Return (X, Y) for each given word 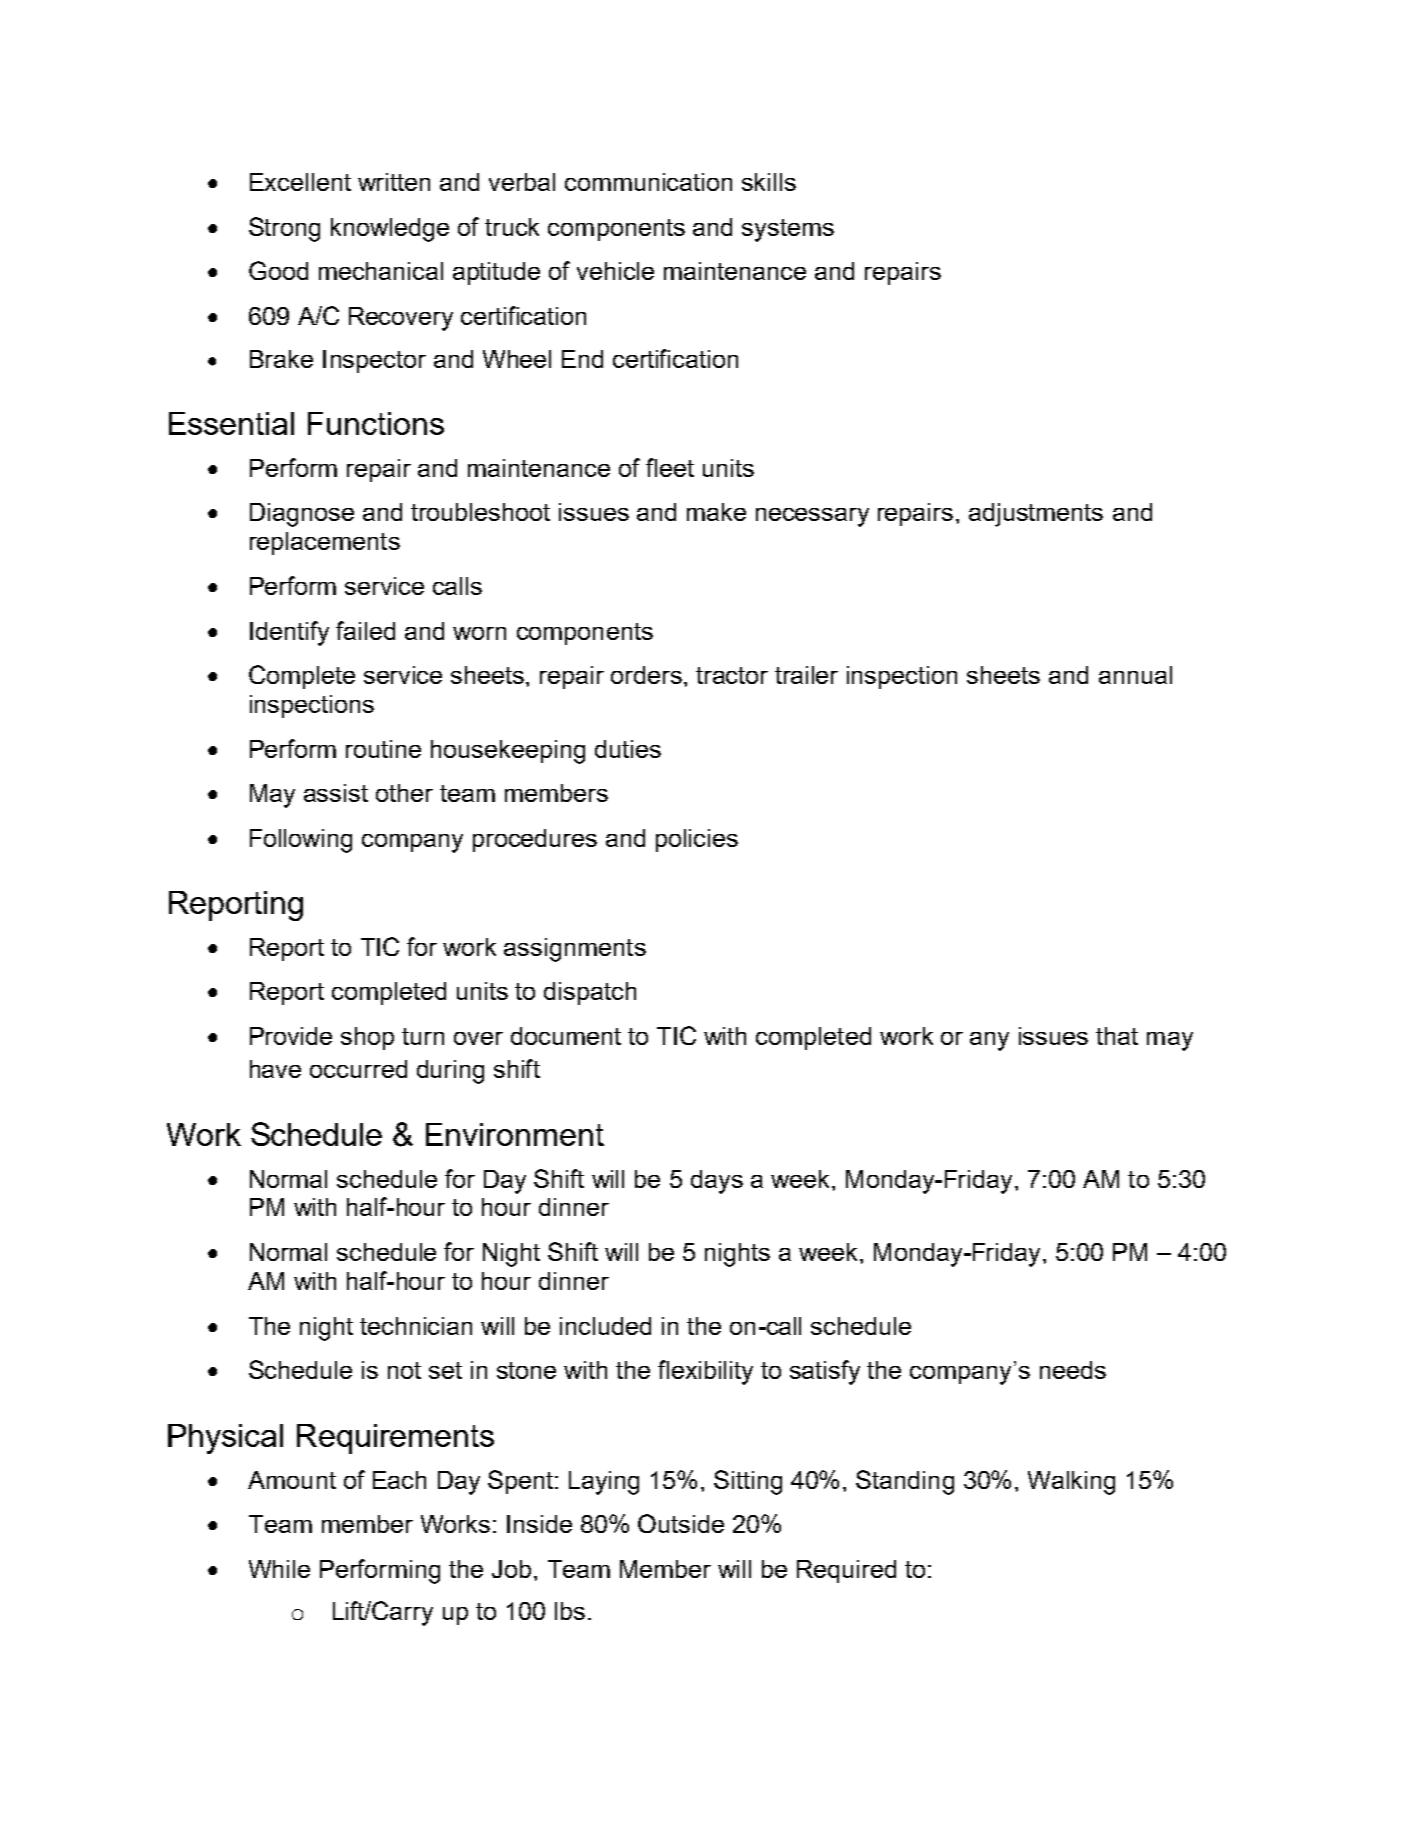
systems (788, 230)
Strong (284, 229)
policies (697, 840)
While (279, 1569)
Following (301, 841)
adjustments (1036, 515)
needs (1073, 1370)
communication (648, 182)
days (717, 1182)
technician (416, 1326)
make (716, 512)
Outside (681, 1523)
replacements (325, 543)
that (1117, 1036)
